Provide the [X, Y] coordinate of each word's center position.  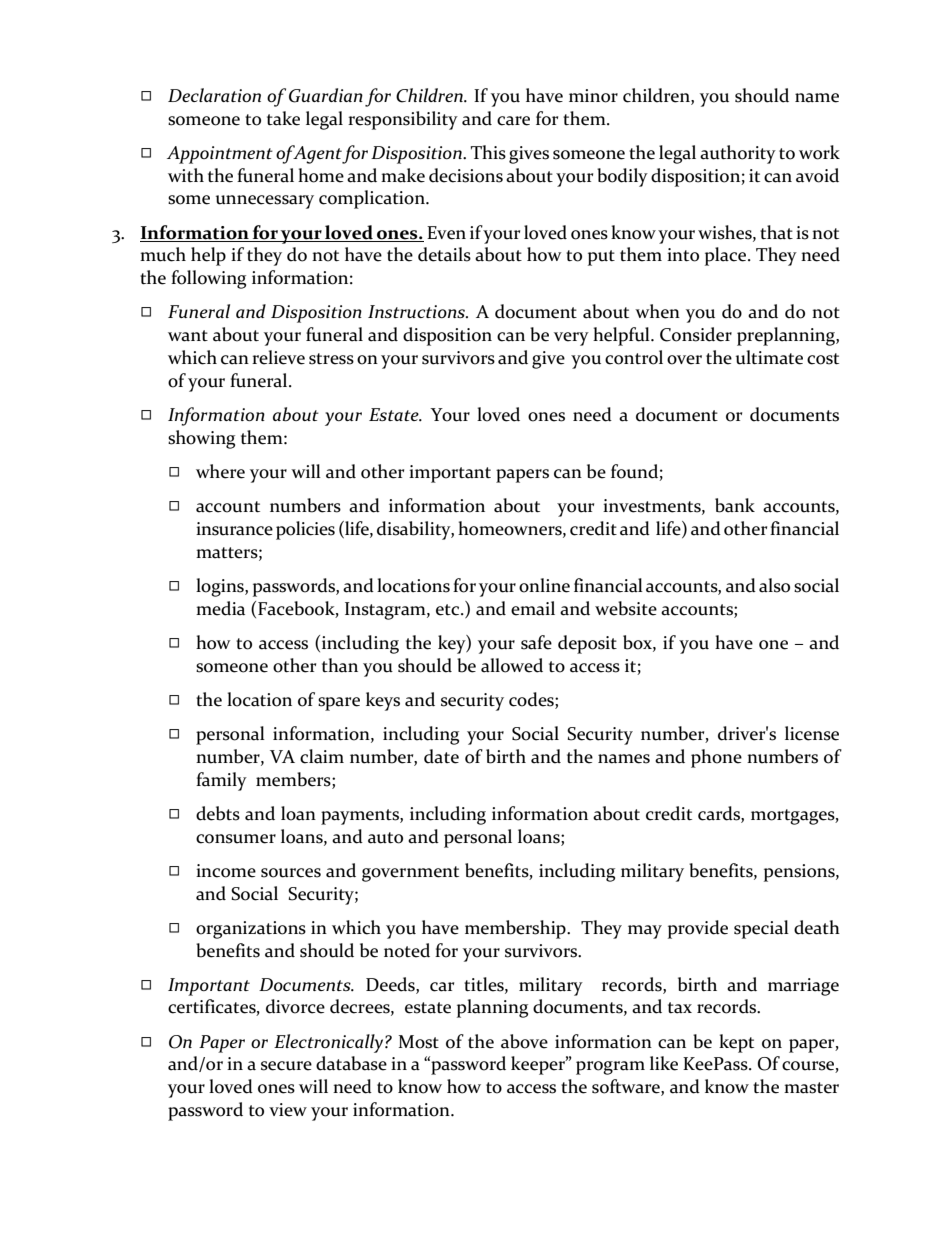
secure [286, 1066]
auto [385, 838]
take [283, 118]
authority [738, 154]
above [524, 1041]
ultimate [769, 357]
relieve [278, 357]
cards [720, 813]
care [513, 121]
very [571, 339]
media [220, 608]
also [774, 585]
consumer [236, 839]
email [533, 608]
